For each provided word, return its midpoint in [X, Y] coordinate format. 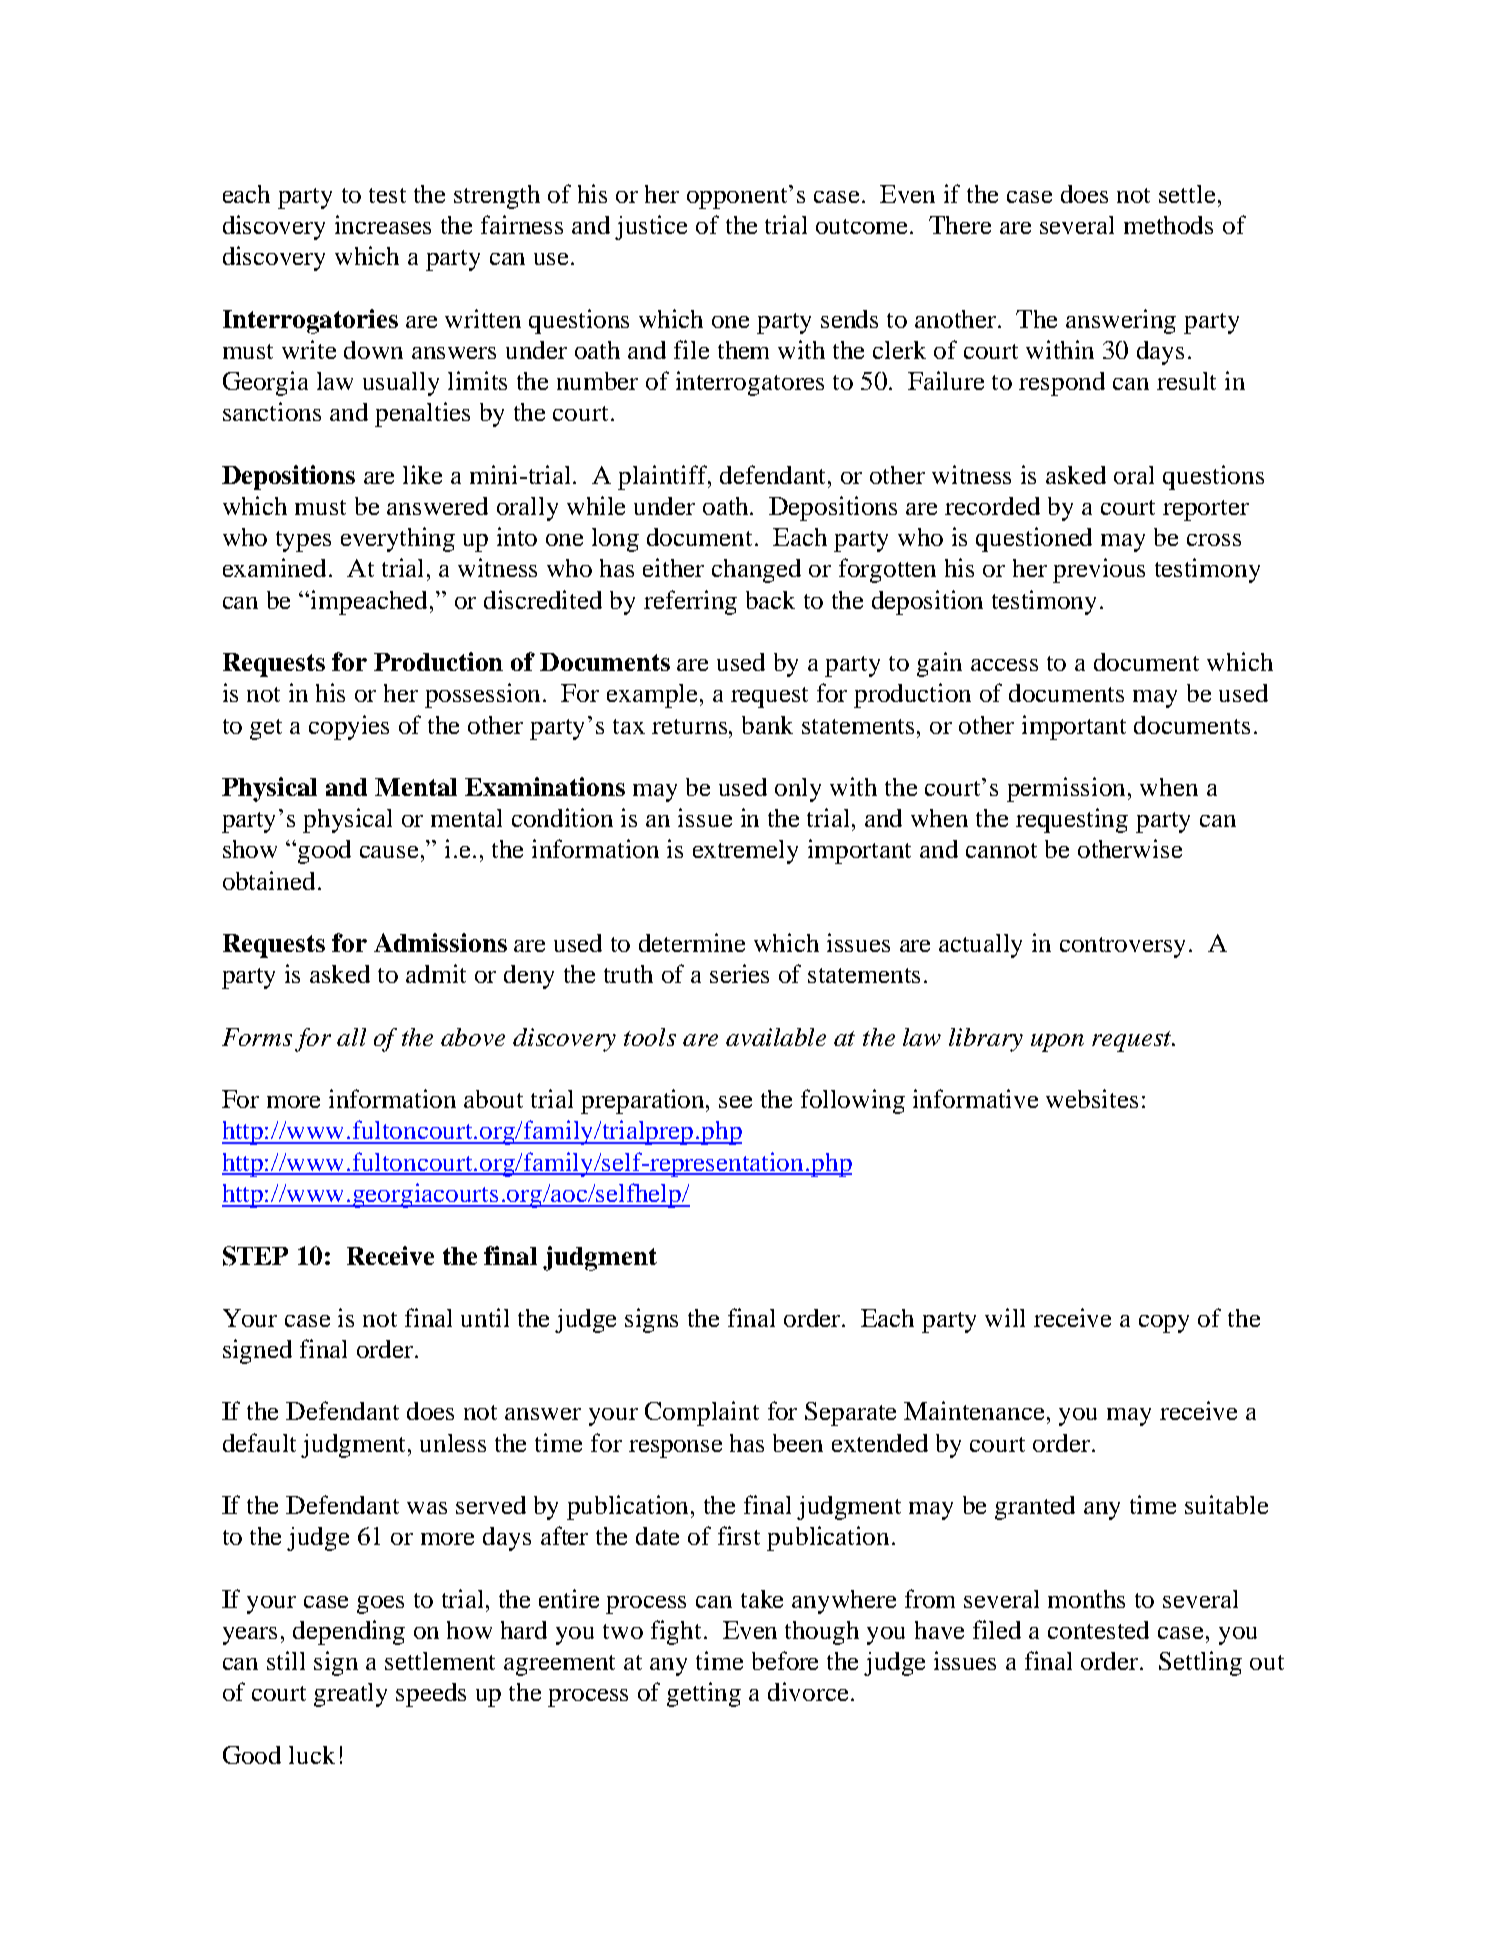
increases [383, 224]
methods [1168, 225]
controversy [1122, 947]
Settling [1200, 1663]
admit [436, 973]
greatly [350, 1695]
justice [651, 227]
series [739, 973]
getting [704, 1694]
